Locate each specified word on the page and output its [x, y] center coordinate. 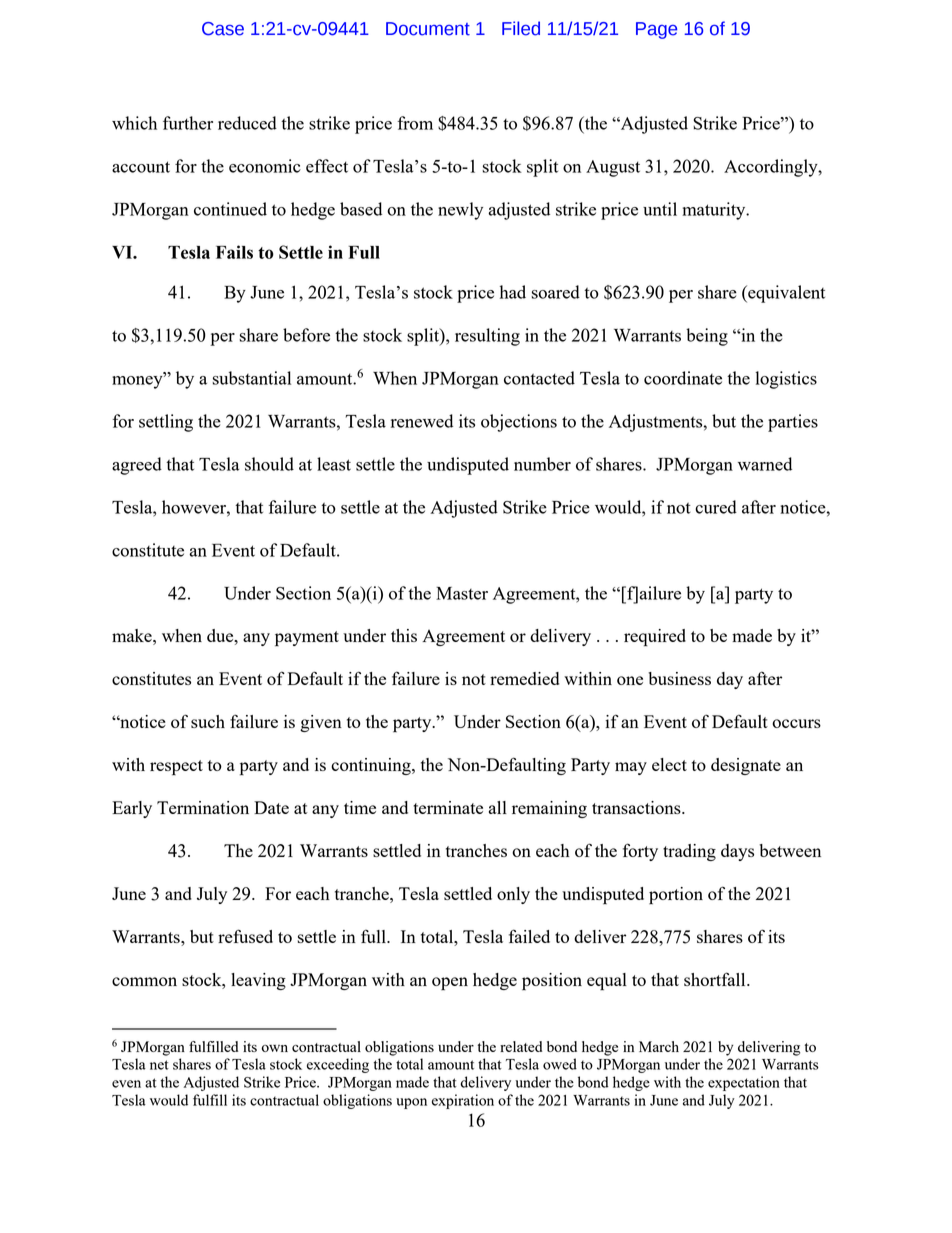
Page [656, 30]
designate [746, 766]
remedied [524, 678]
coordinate [683, 378]
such [208, 721]
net [159, 1065]
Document [428, 29]
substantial [251, 378]
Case [223, 29]
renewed [422, 421]
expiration [463, 1101]
